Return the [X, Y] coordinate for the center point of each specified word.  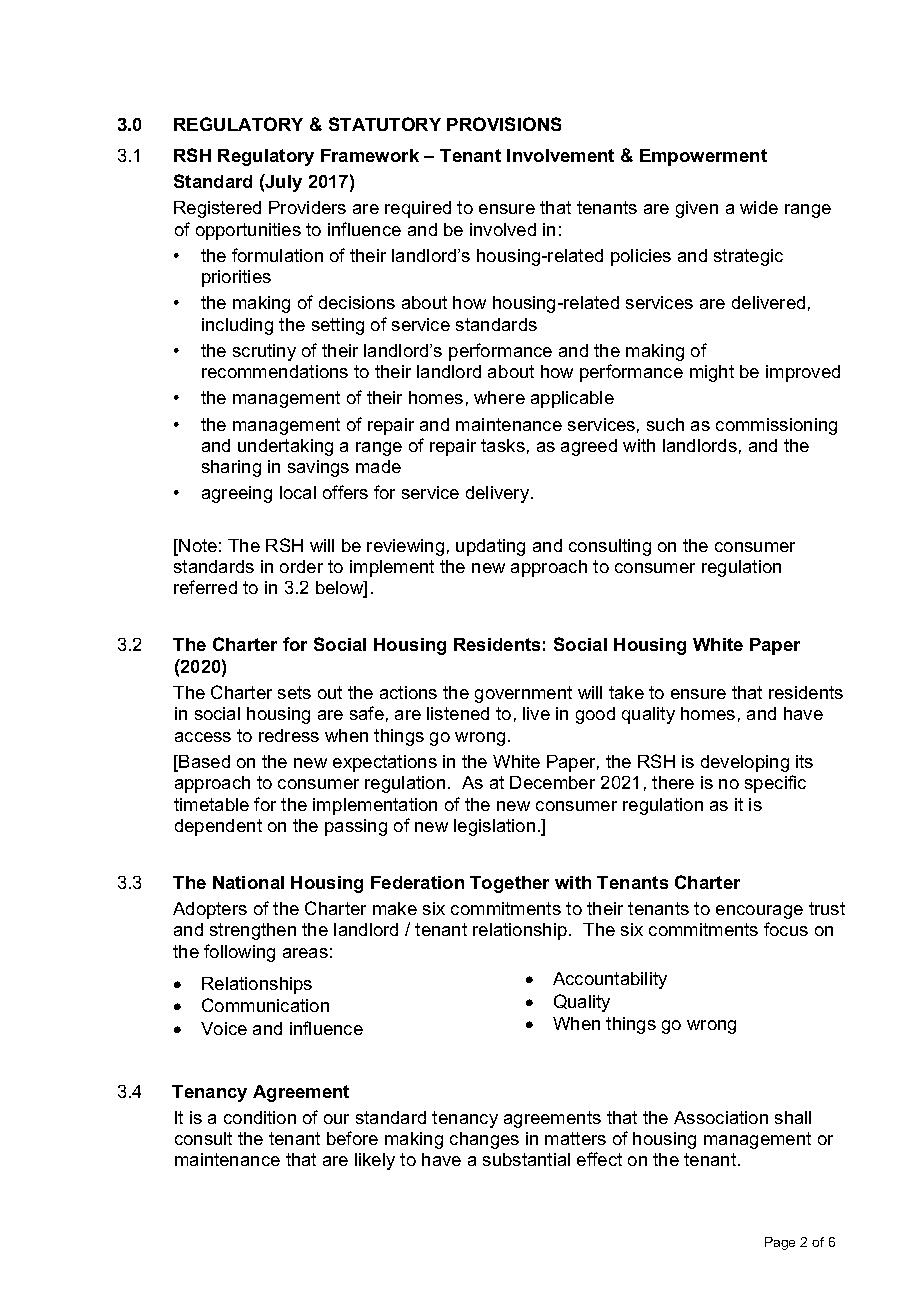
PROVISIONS [504, 124]
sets [294, 692]
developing [745, 763]
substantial [526, 1159]
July [283, 183]
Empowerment [703, 157]
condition [260, 1117]
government [523, 694]
